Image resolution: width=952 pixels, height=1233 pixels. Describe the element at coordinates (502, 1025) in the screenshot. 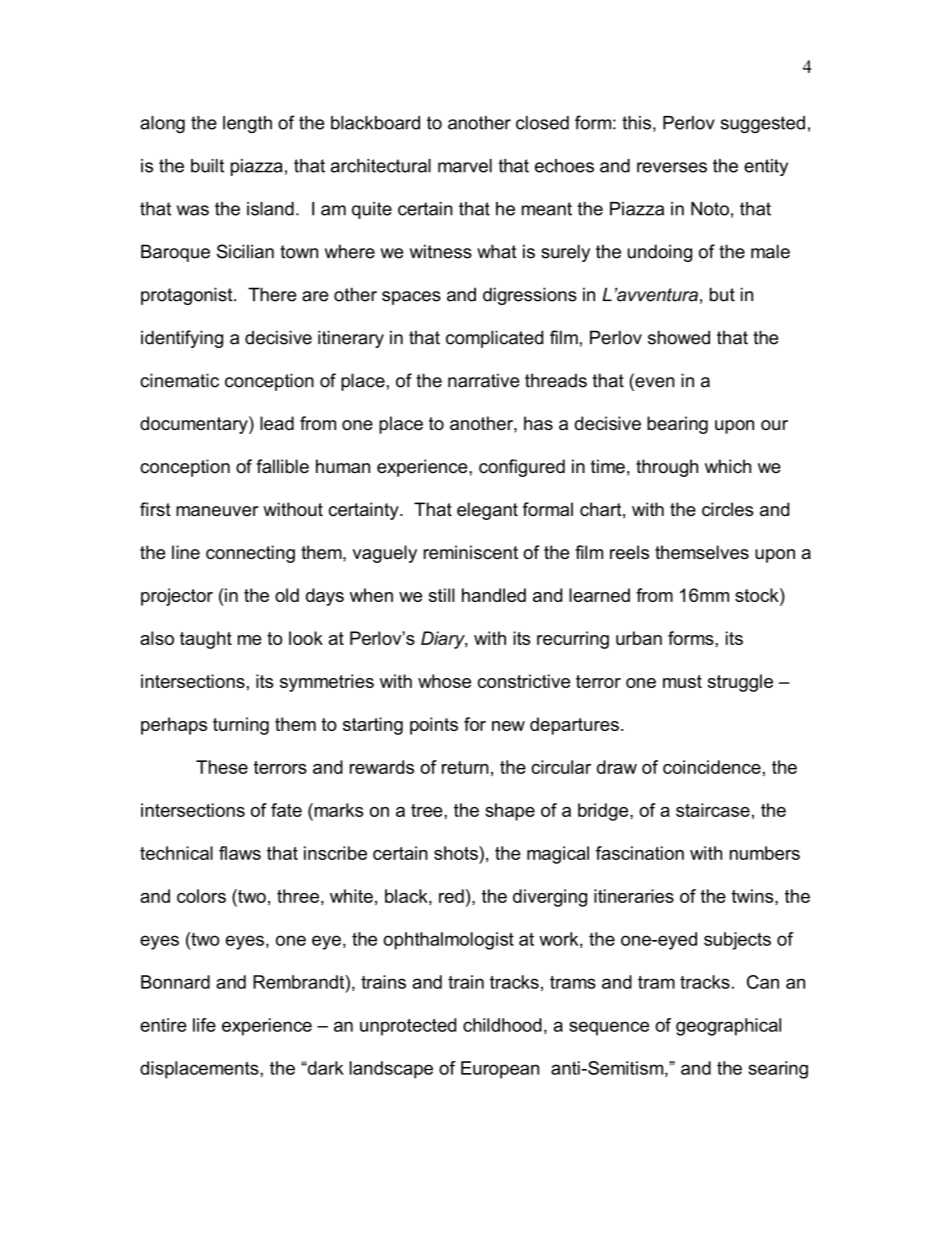

I see `childhood` at that location.
